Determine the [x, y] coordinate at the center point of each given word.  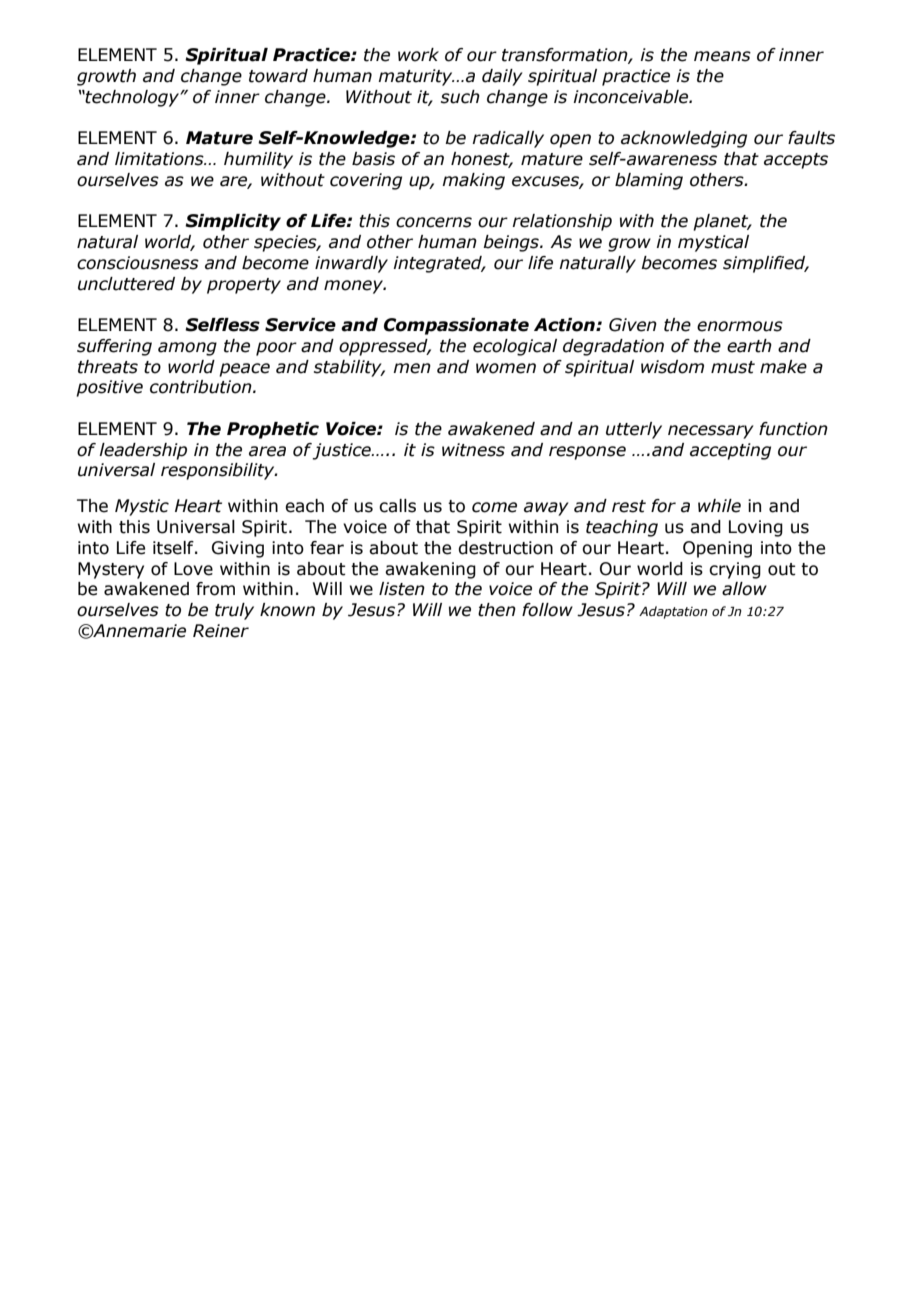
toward [278, 76]
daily [502, 77]
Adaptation [673, 612]
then [497, 610]
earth [749, 346]
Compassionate [456, 326]
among [187, 349]
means [722, 56]
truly [234, 611]
